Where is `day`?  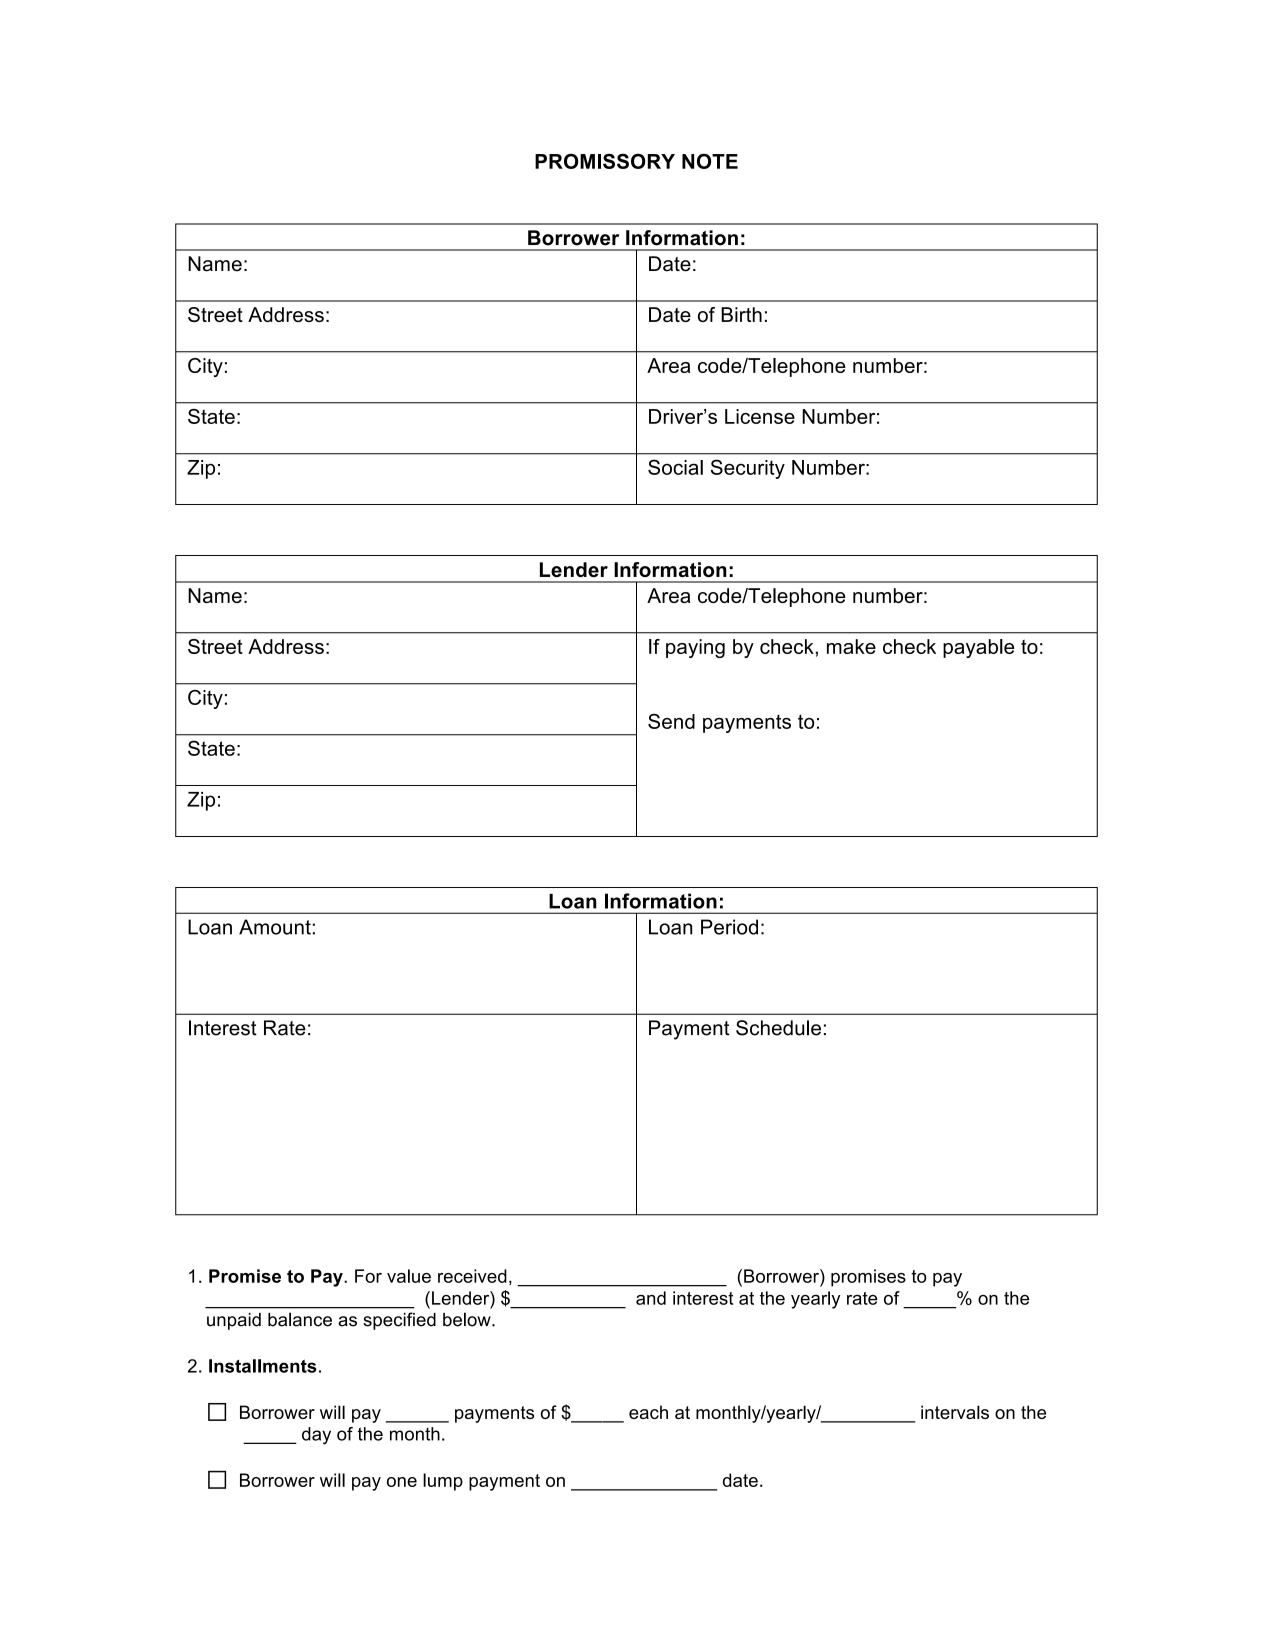 day is located at coordinates (316, 1436).
